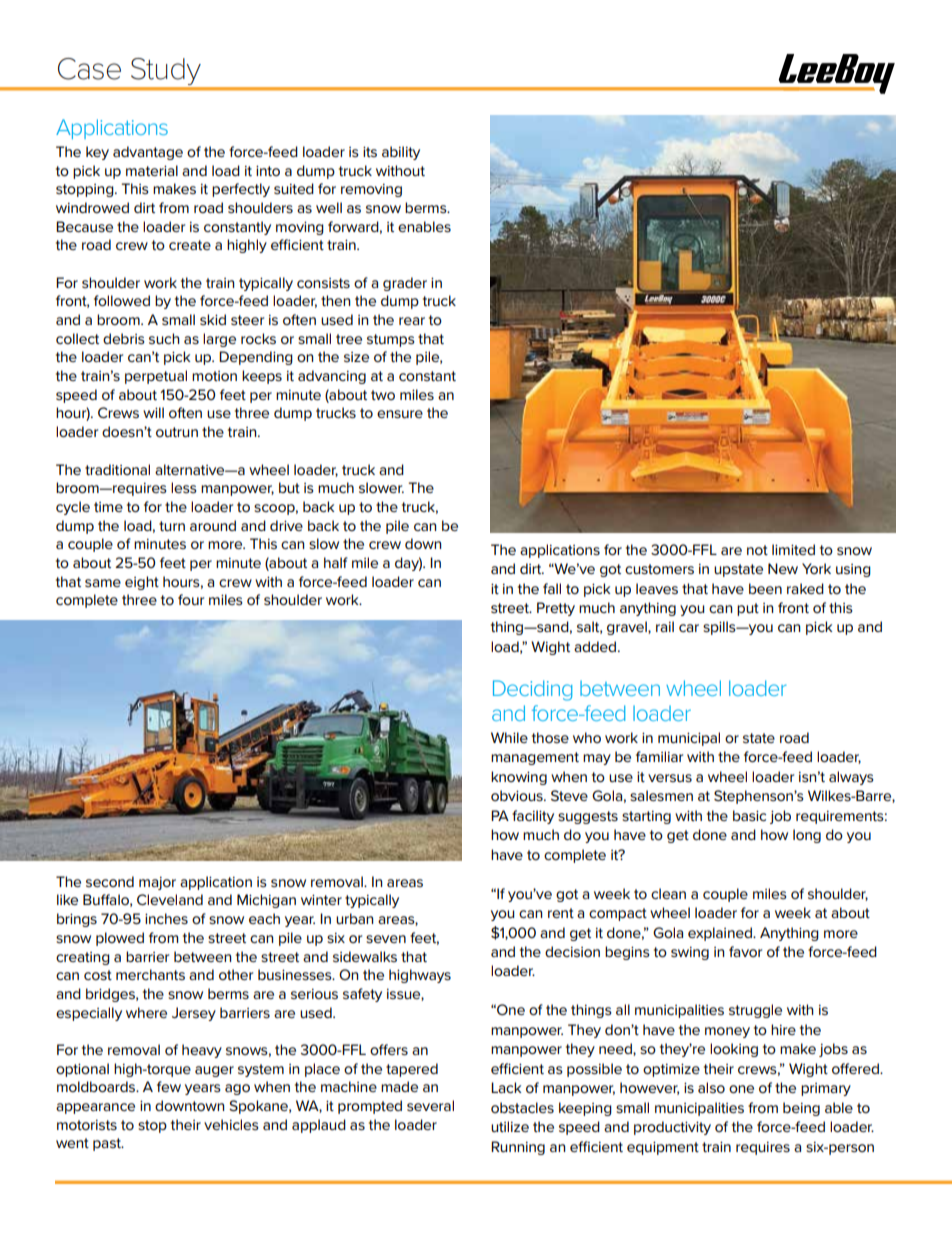  What do you see at coordinates (148, 153) in the screenshot?
I see `advantage` at bounding box center [148, 153].
